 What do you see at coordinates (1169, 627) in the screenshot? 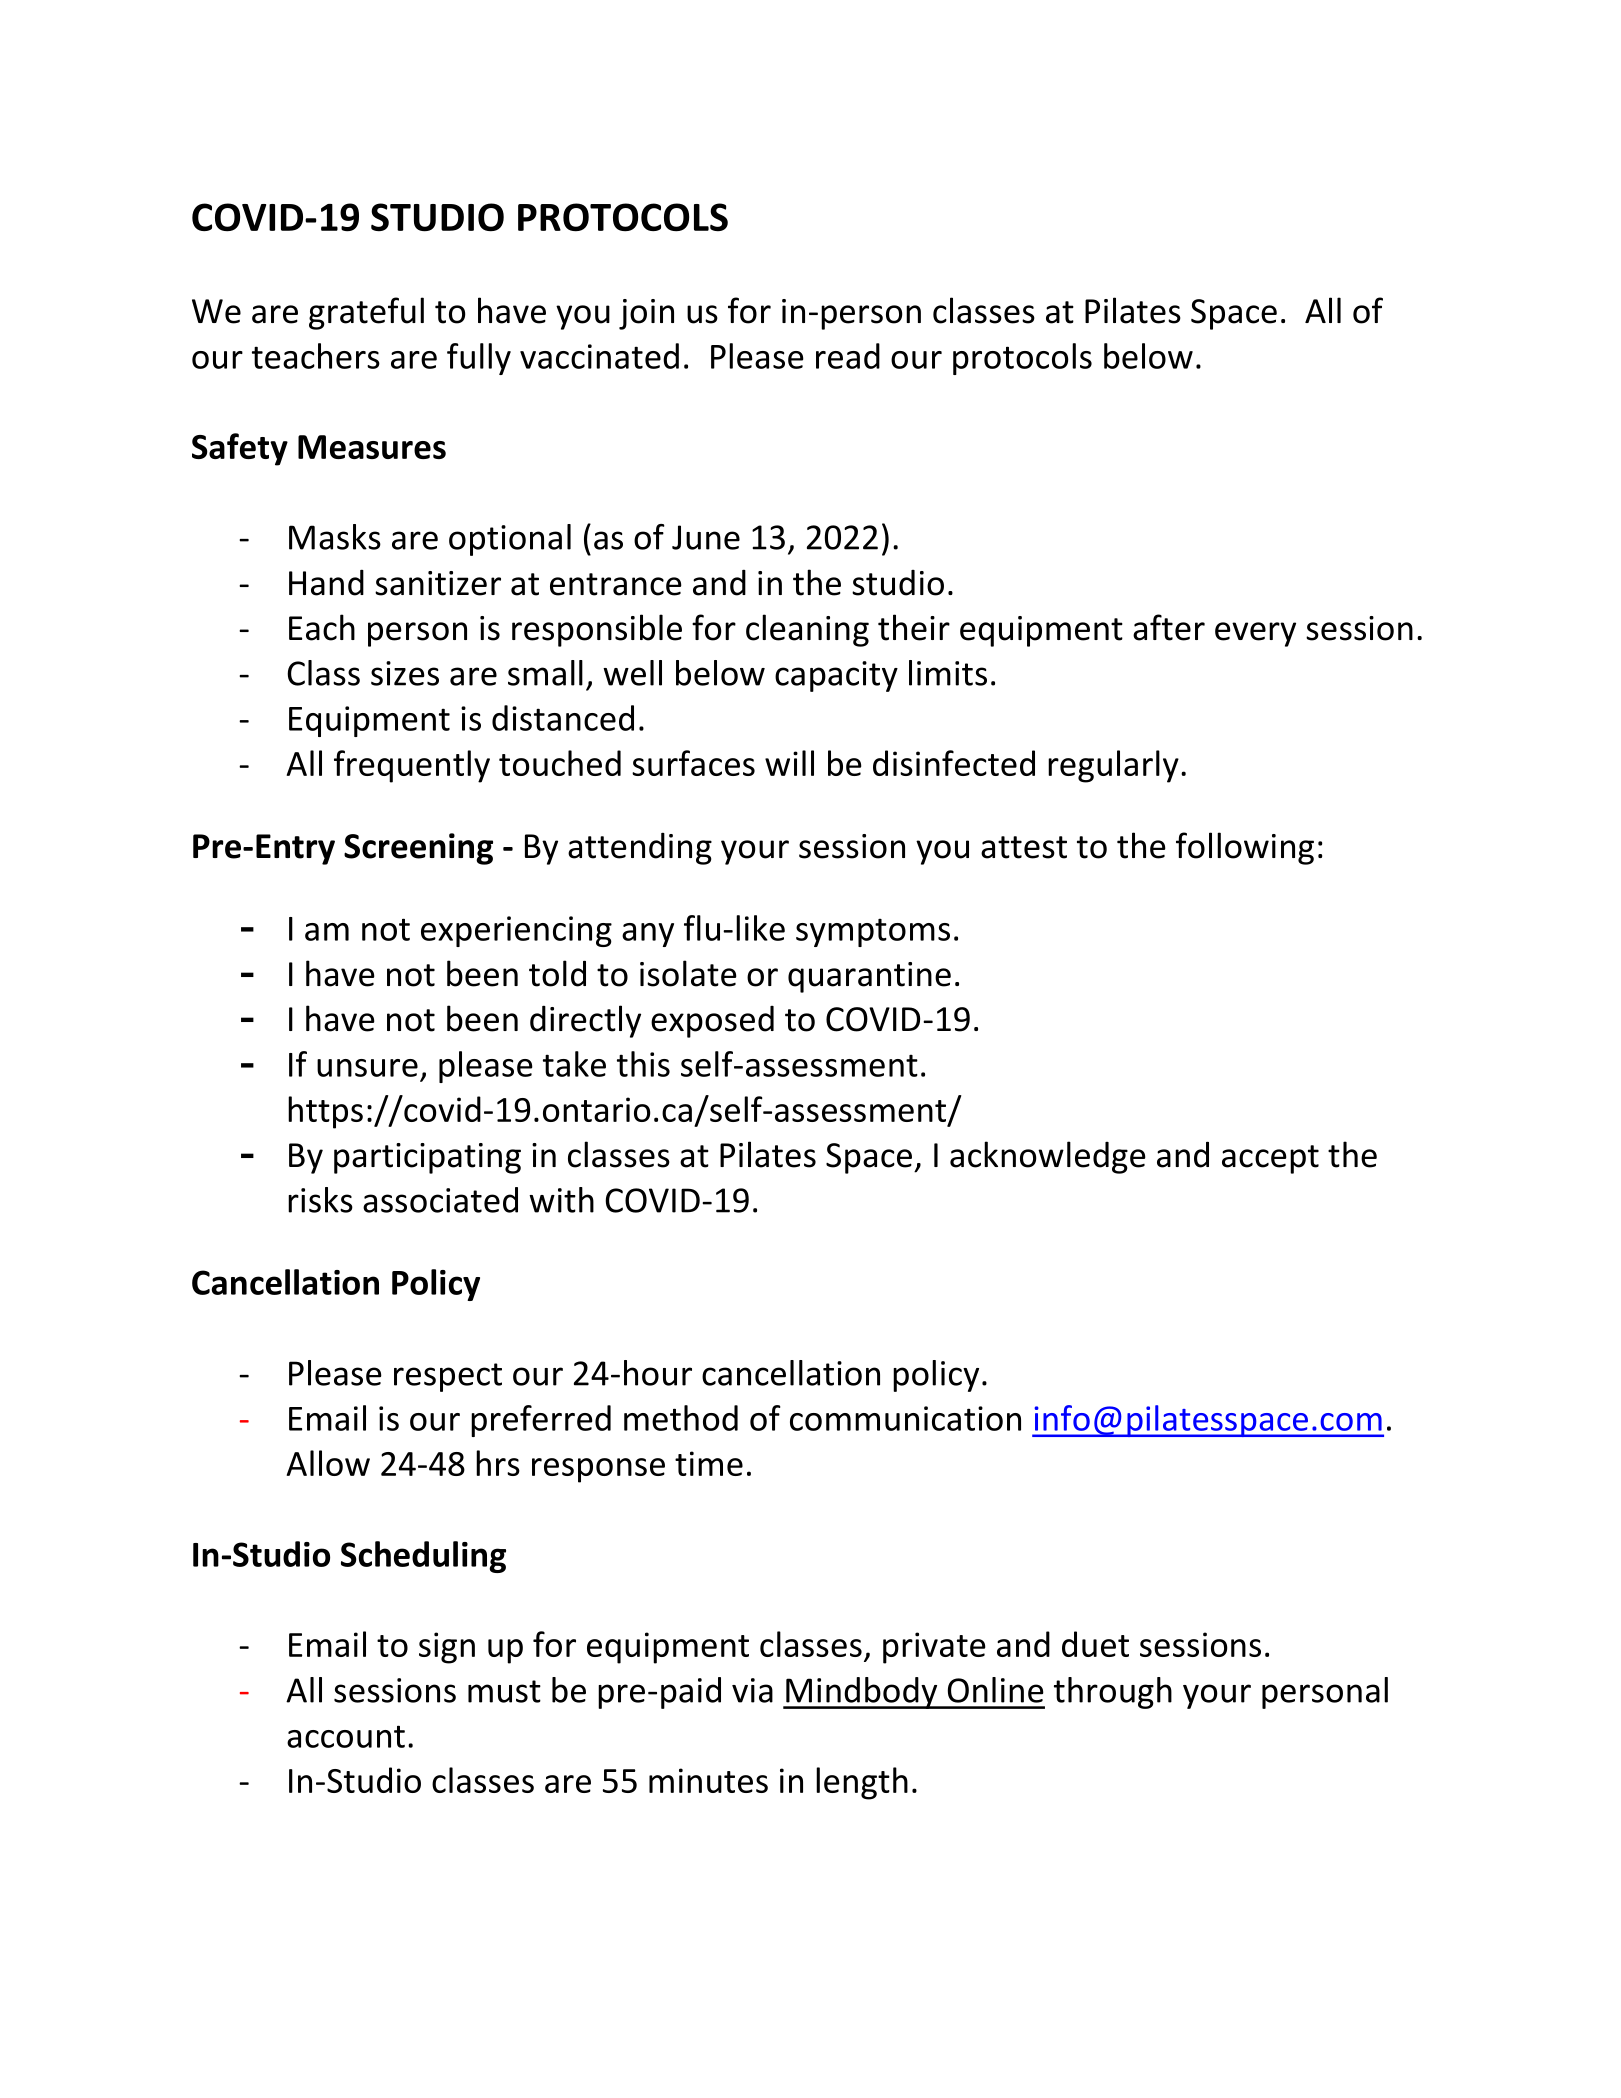
I see `after` at bounding box center [1169, 627].
